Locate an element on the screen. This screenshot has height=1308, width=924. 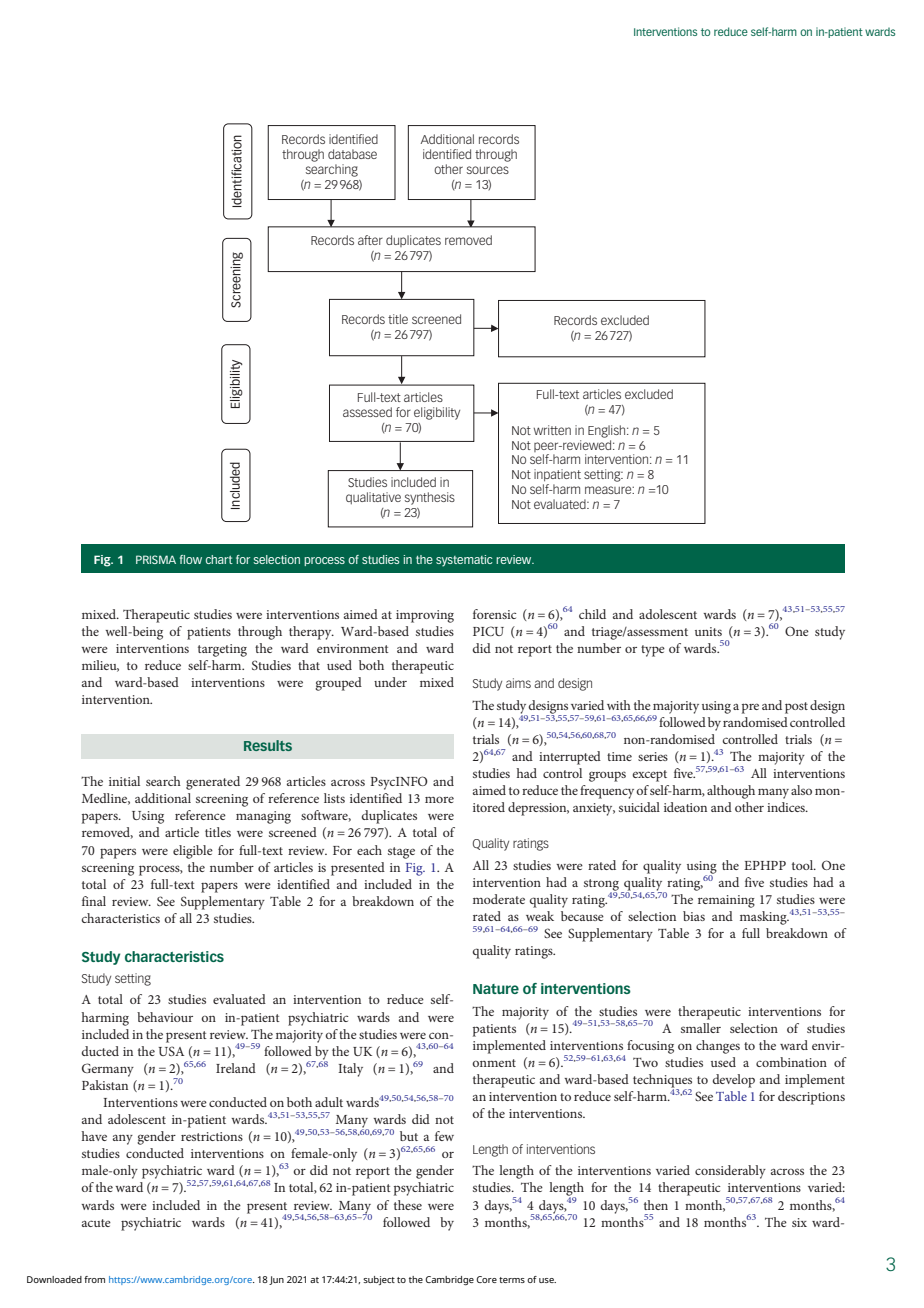
after is located at coordinates (370, 240).
